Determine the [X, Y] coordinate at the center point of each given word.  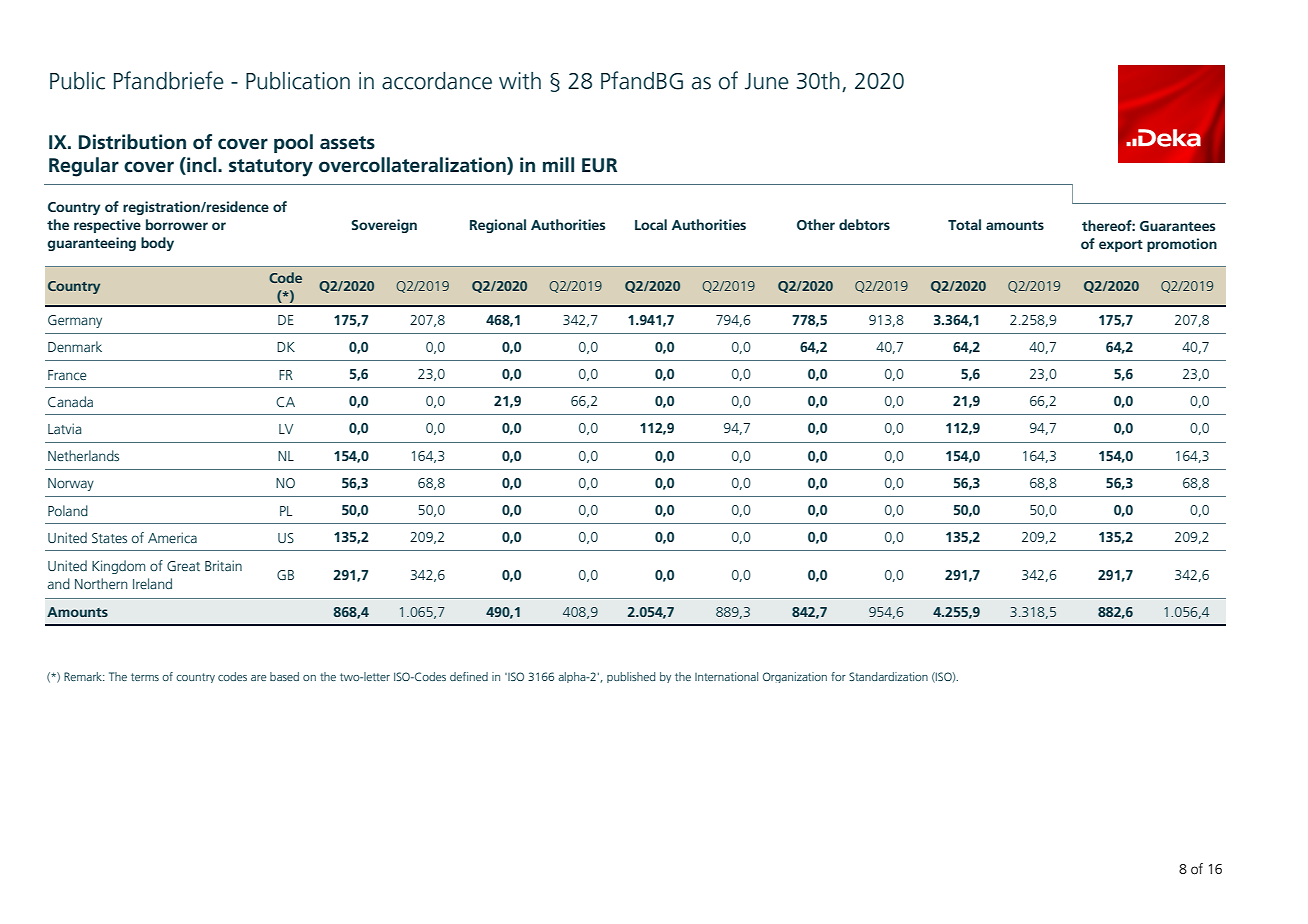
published [631, 677]
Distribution [132, 142]
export [1121, 246]
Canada [70, 401]
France [67, 375]
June [767, 81]
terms [145, 677]
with [520, 81]
